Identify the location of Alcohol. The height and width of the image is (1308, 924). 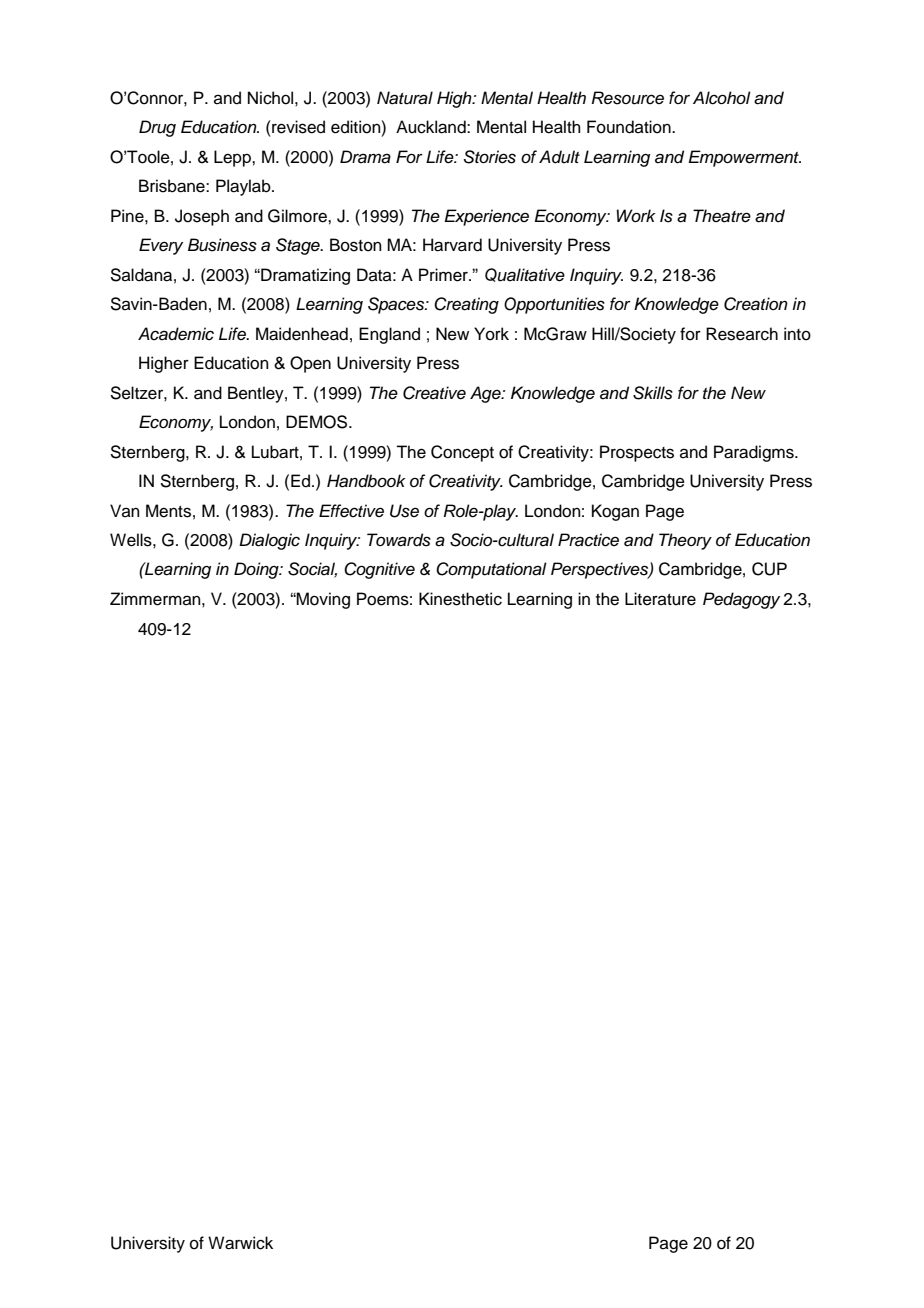
(722, 98).
